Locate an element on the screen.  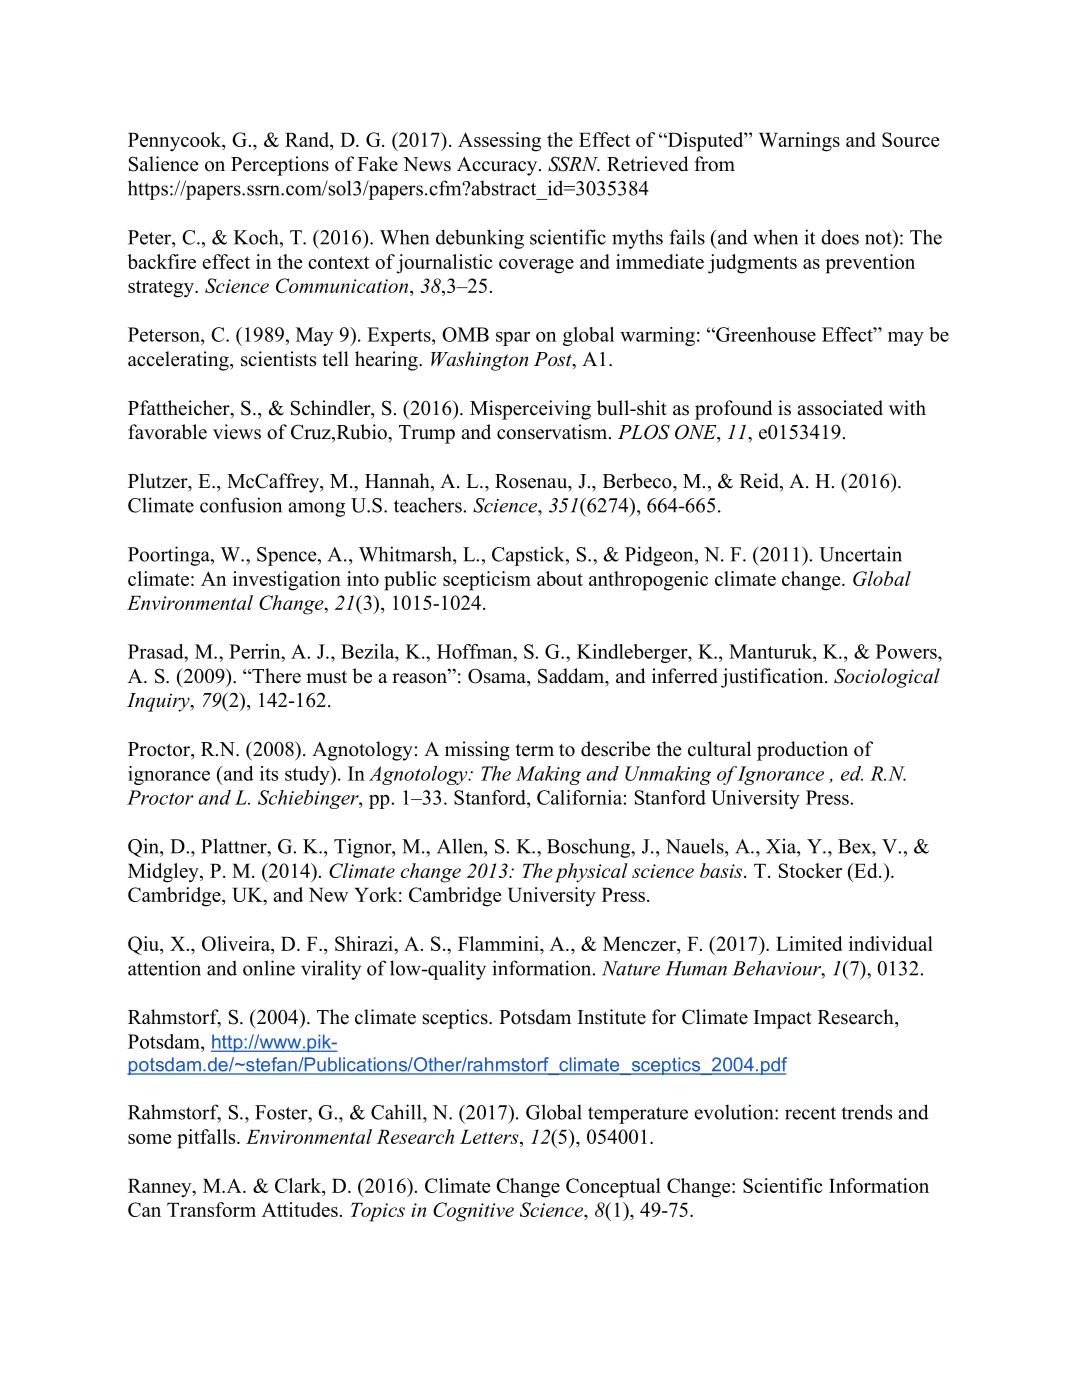
Reid is located at coordinates (760, 482).
